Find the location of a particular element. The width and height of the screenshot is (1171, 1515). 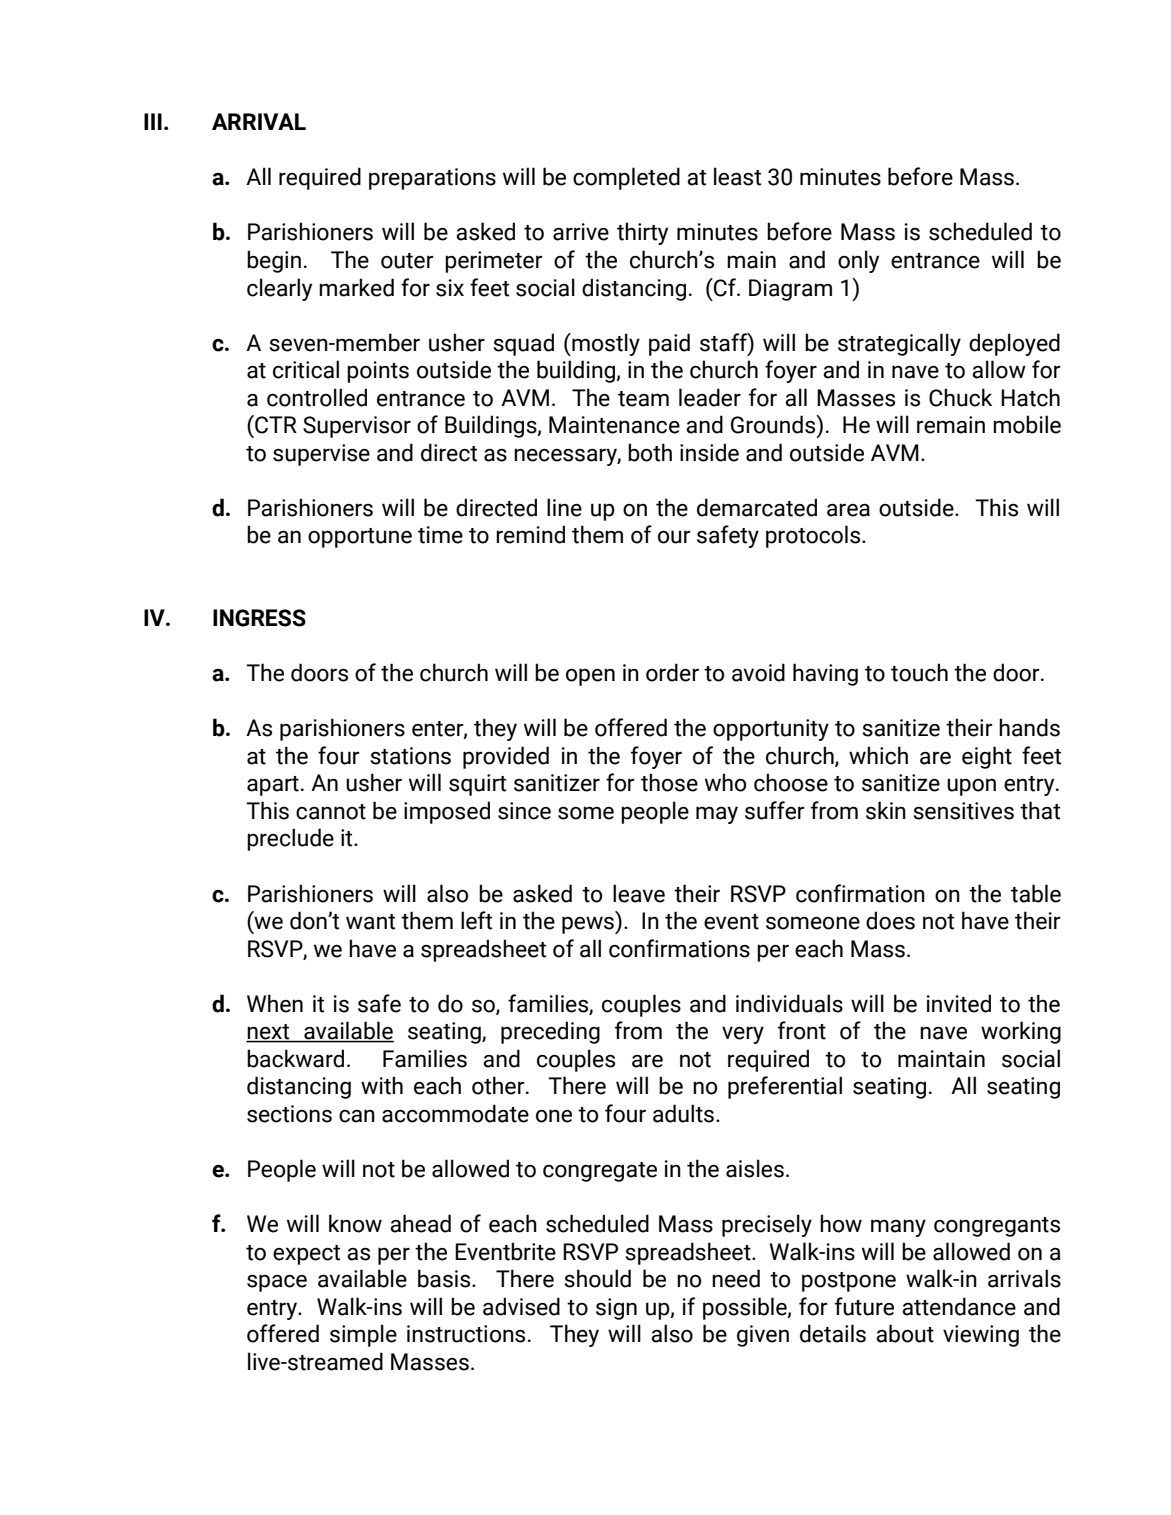

space is located at coordinates (277, 1283).
